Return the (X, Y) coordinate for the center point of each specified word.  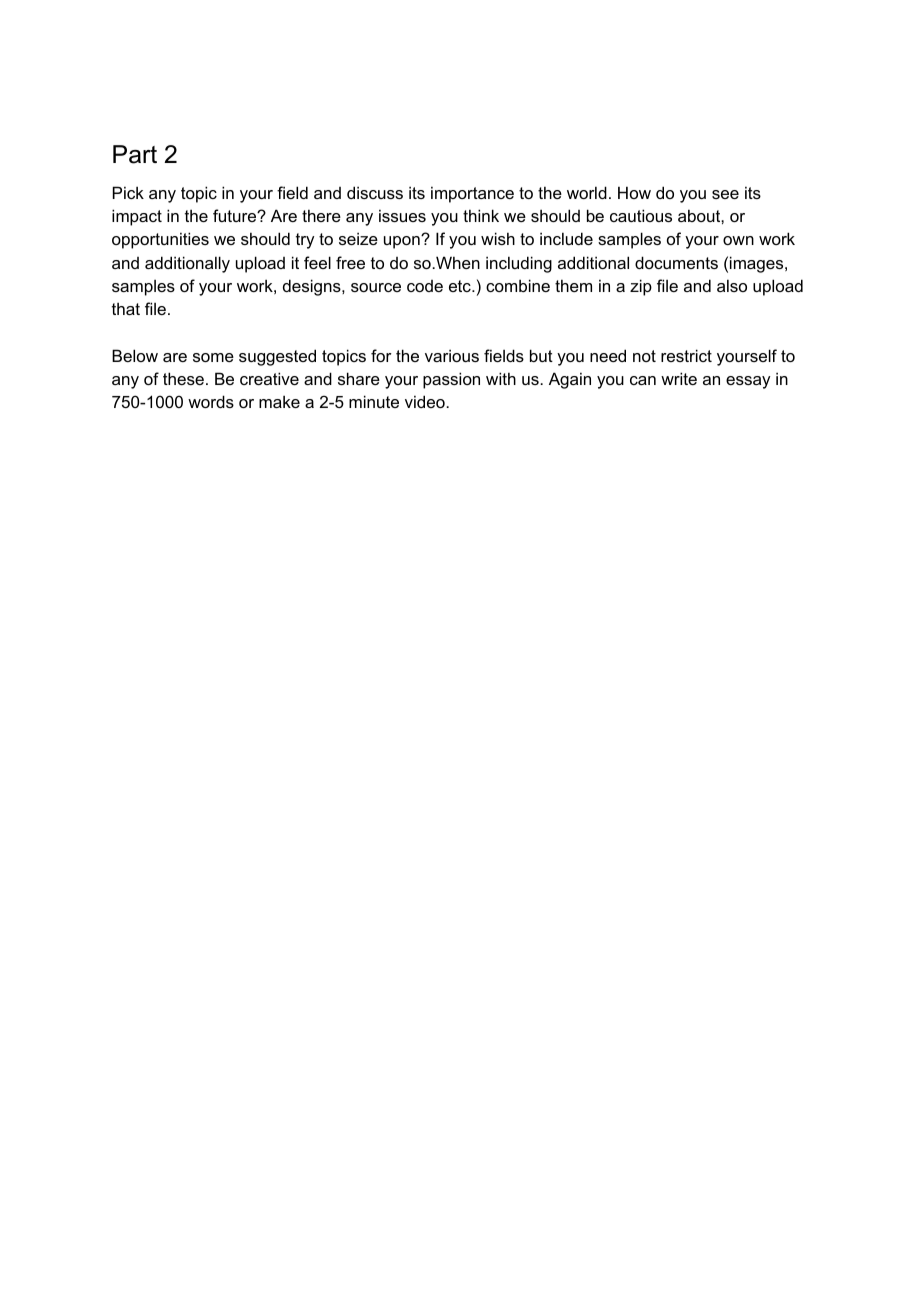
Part (135, 154)
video (426, 401)
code (425, 286)
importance (472, 194)
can (643, 380)
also (732, 285)
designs (313, 287)
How (634, 192)
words (211, 401)
